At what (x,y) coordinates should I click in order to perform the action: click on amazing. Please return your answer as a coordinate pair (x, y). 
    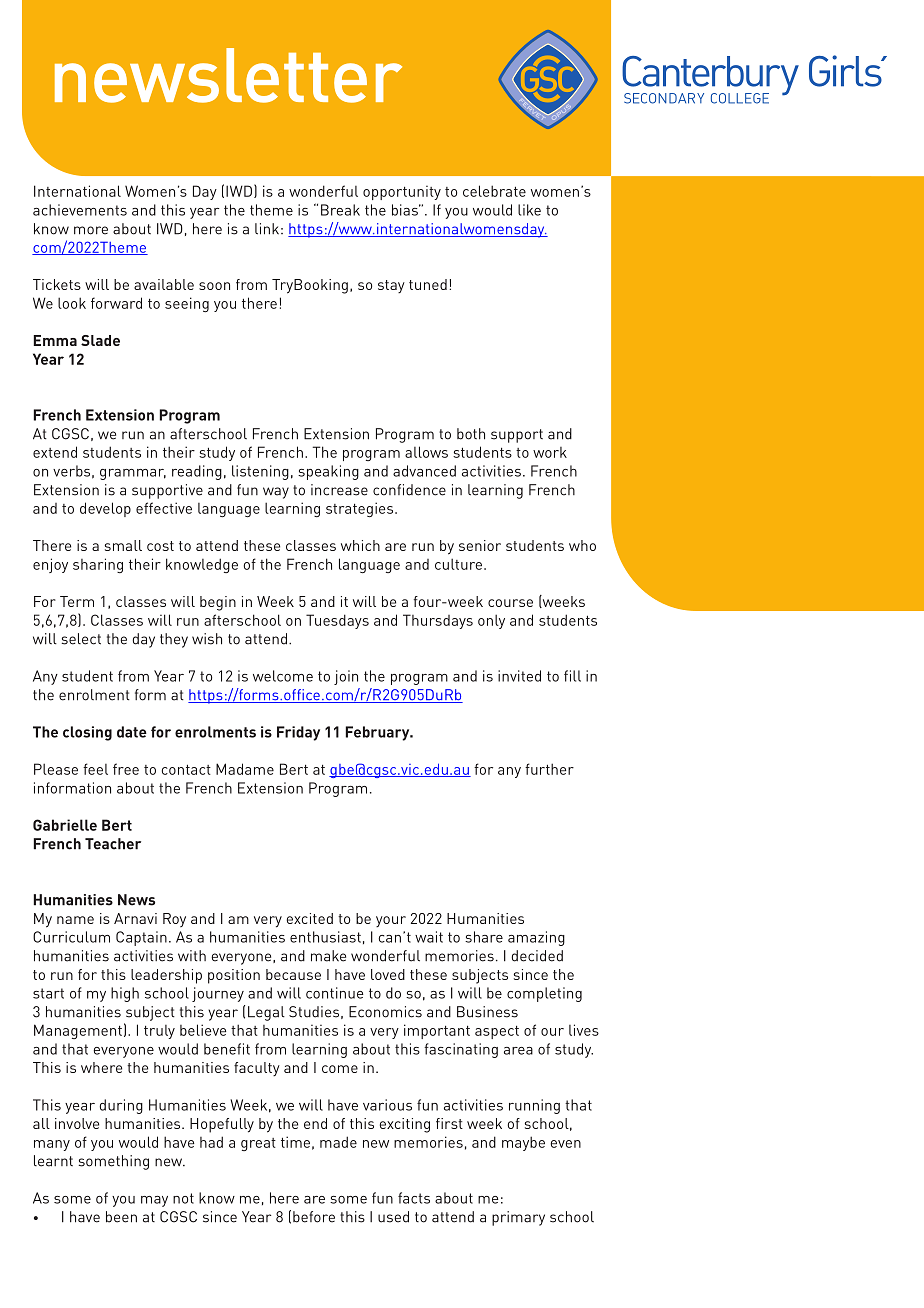
    Looking at the image, I should click on (536, 938).
